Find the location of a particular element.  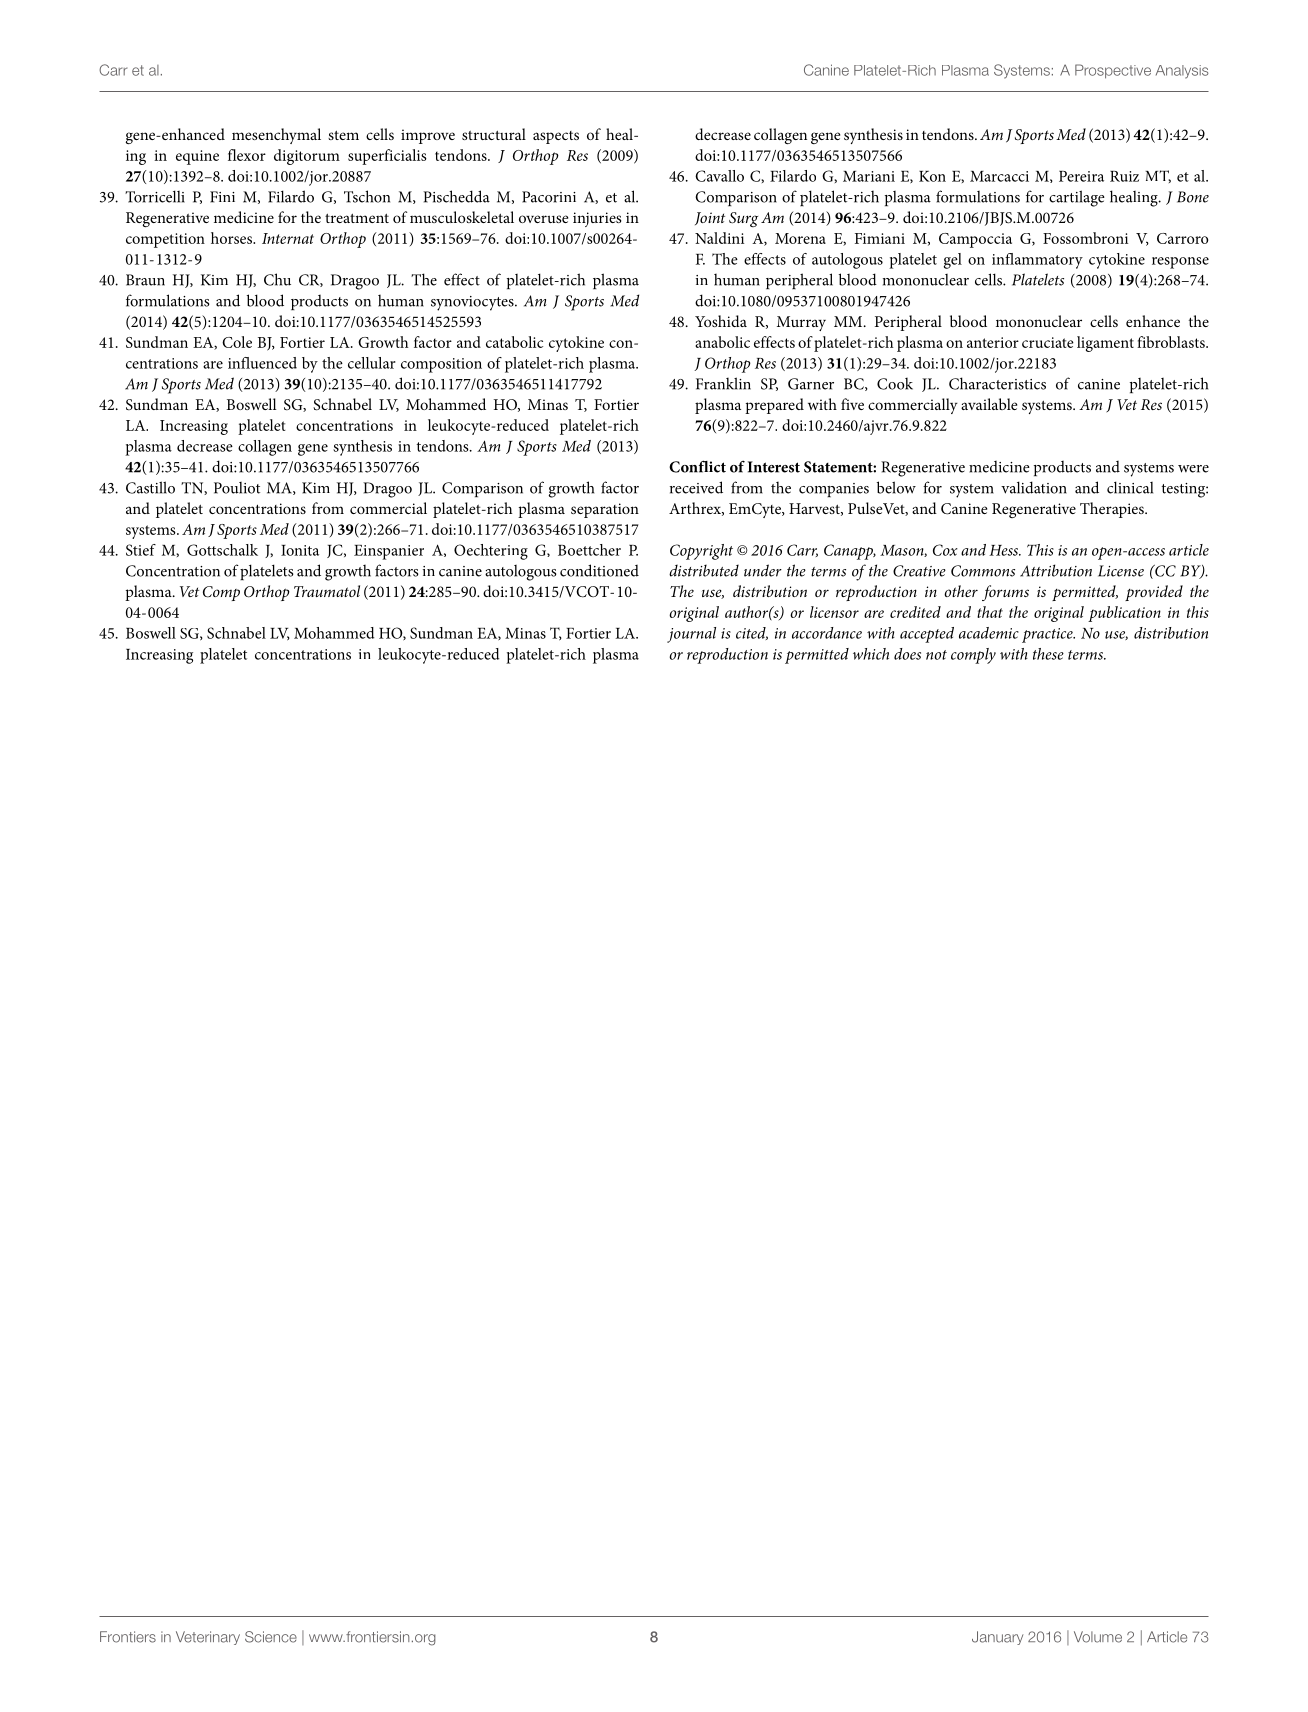

Prospective is located at coordinates (1113, 71).
